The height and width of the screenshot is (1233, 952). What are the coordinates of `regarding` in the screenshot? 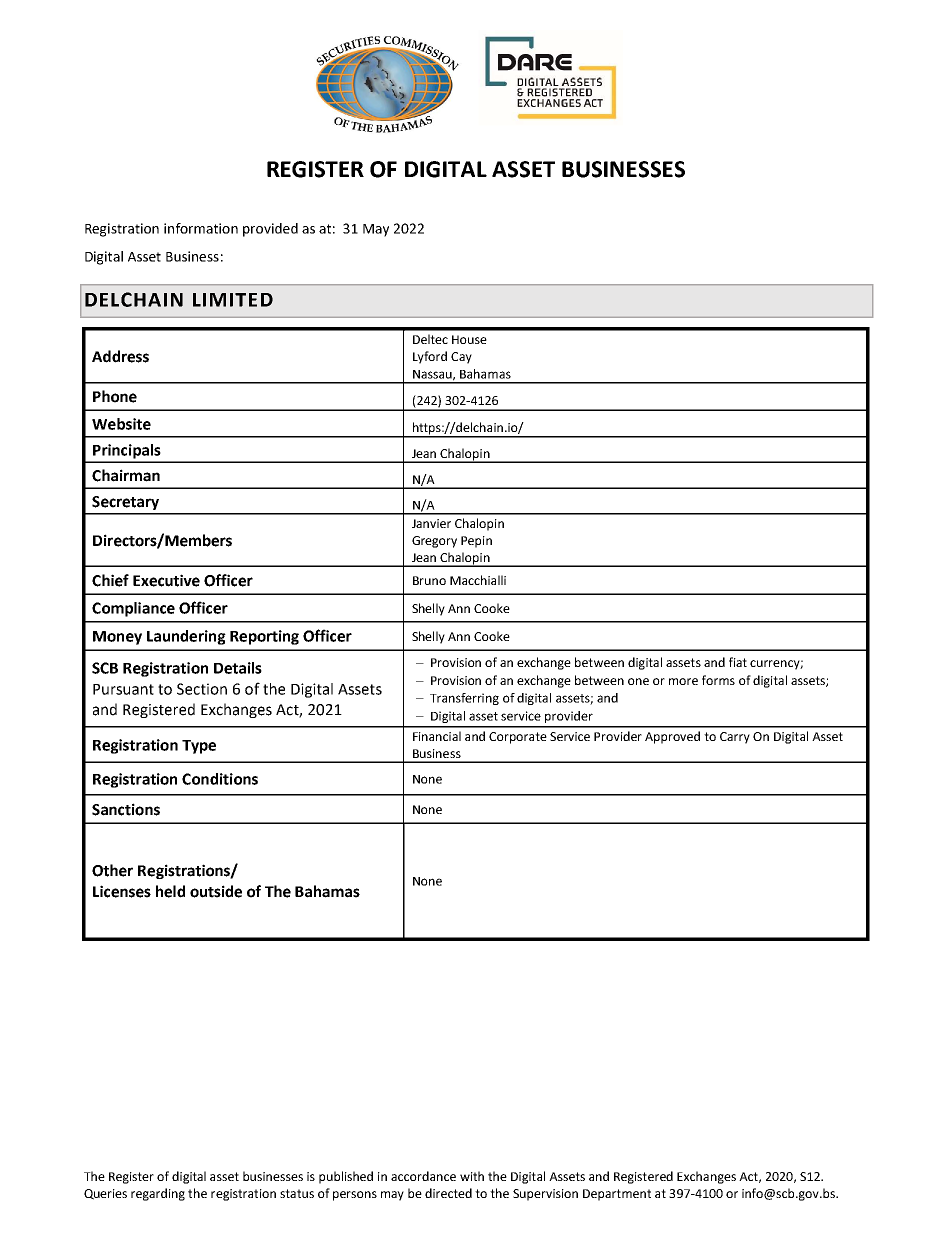 It's located at (158, 1194).
